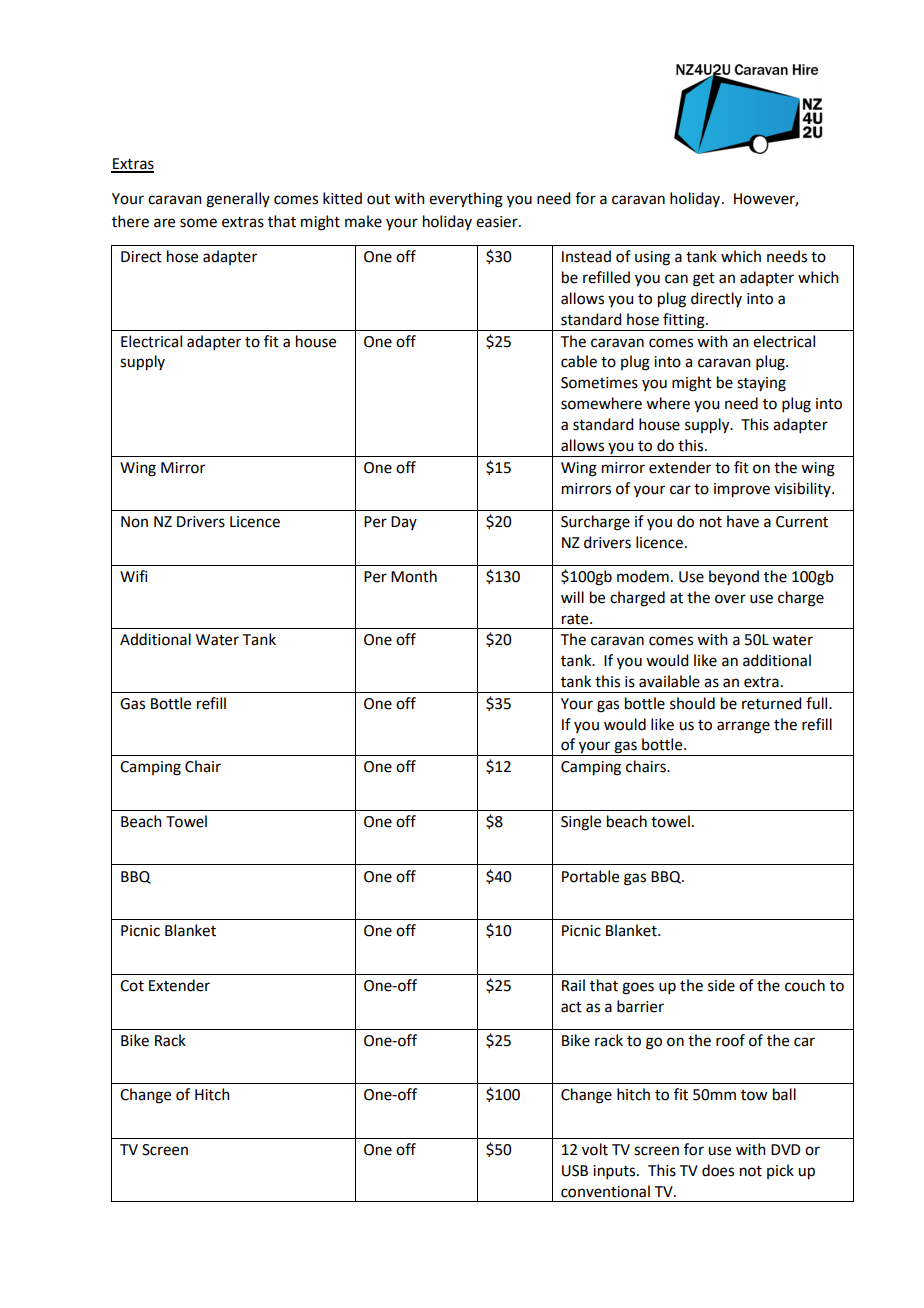 Image resolution: width=924 pixels, height=1308 pixels. What do you see at coordinates (721, 985) in the screenshot?
I see `side` at bounding box center [721, 985].
